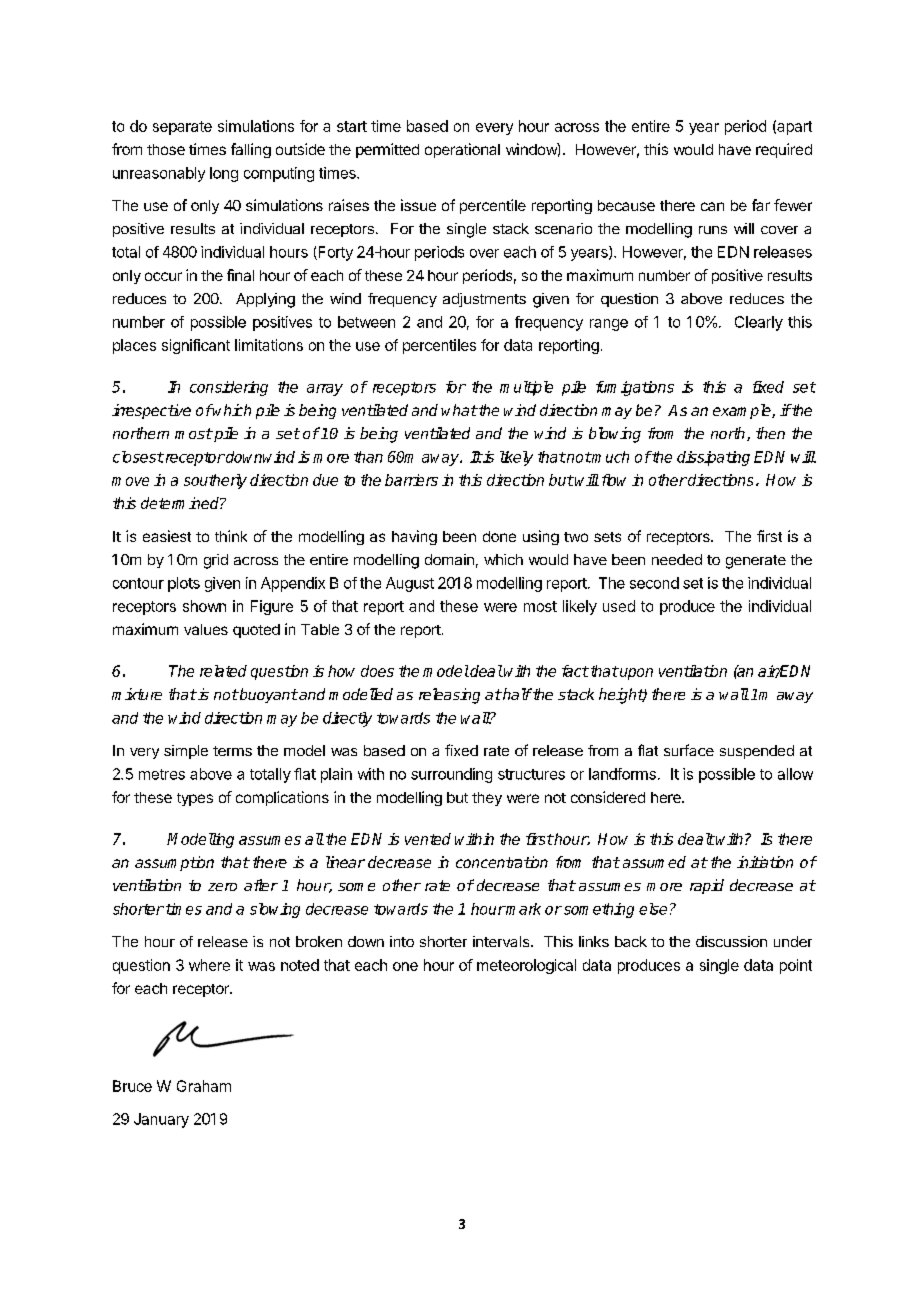  What do you see at coordinates (462, 150) in the page?
I see `operational` at bounding box center [462, 150].
